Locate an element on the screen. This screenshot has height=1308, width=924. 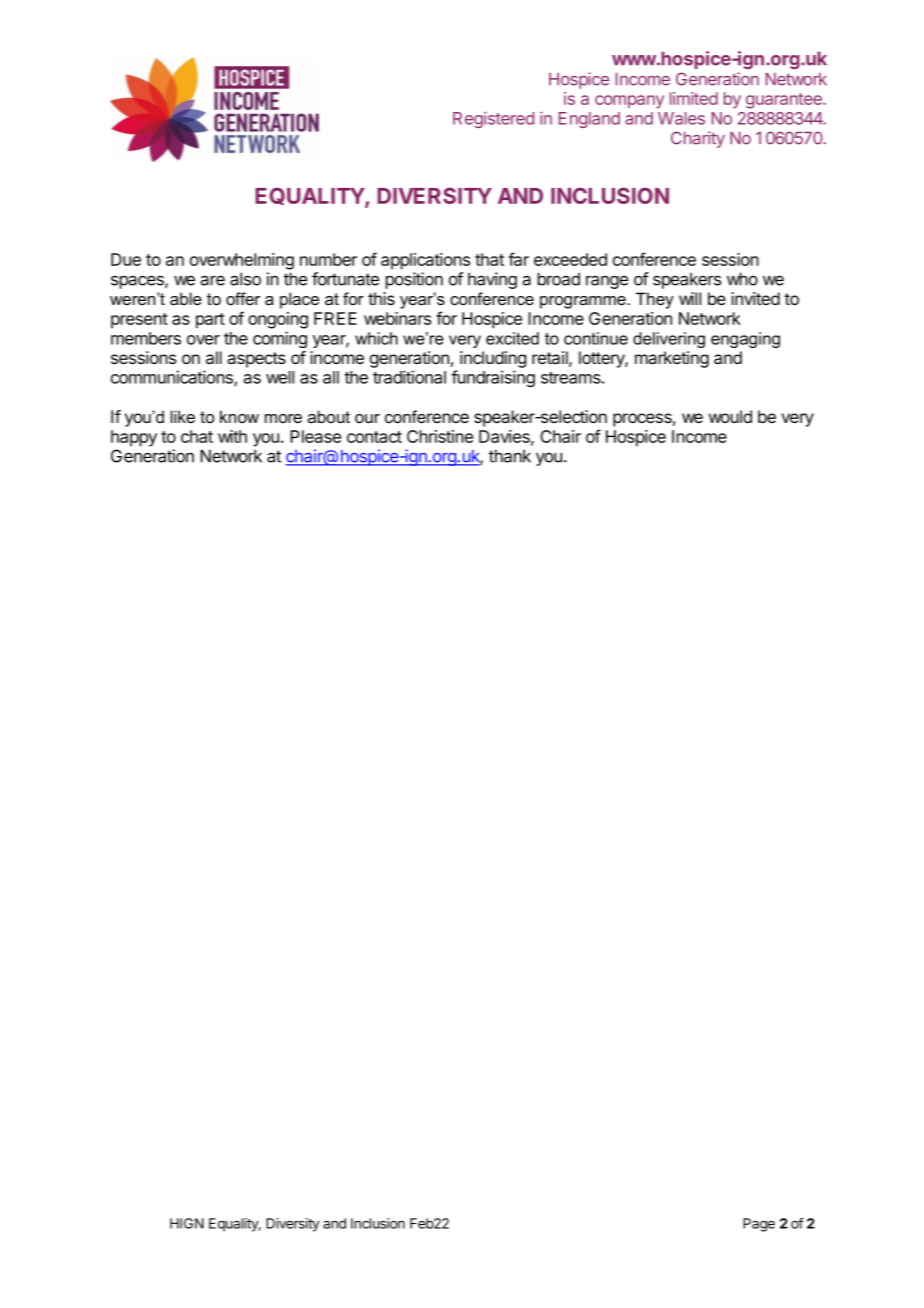
happy is located at coordinates (134, 438).
